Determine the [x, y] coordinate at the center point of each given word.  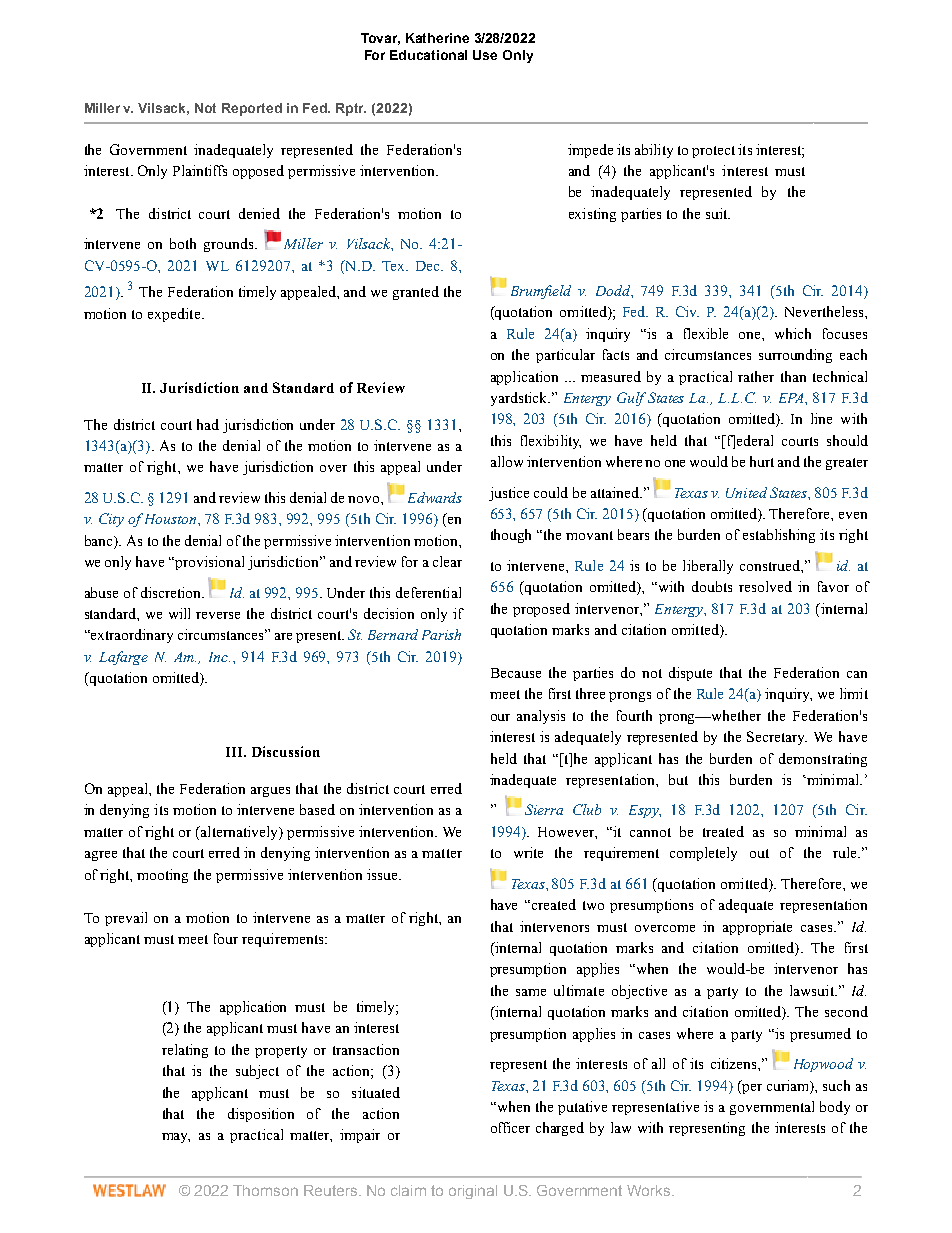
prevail [126, 919]
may [176, 1138]
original [473, 1192]
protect [713, 152]
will [179, 613]
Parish [441, 634]
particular [565, 356]
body [835, 1108]
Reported [252, 109]
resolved [765, 586]
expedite [175, 315]
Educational [428, 55]
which [793, 333]
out [759, 853]
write [528, 852]
